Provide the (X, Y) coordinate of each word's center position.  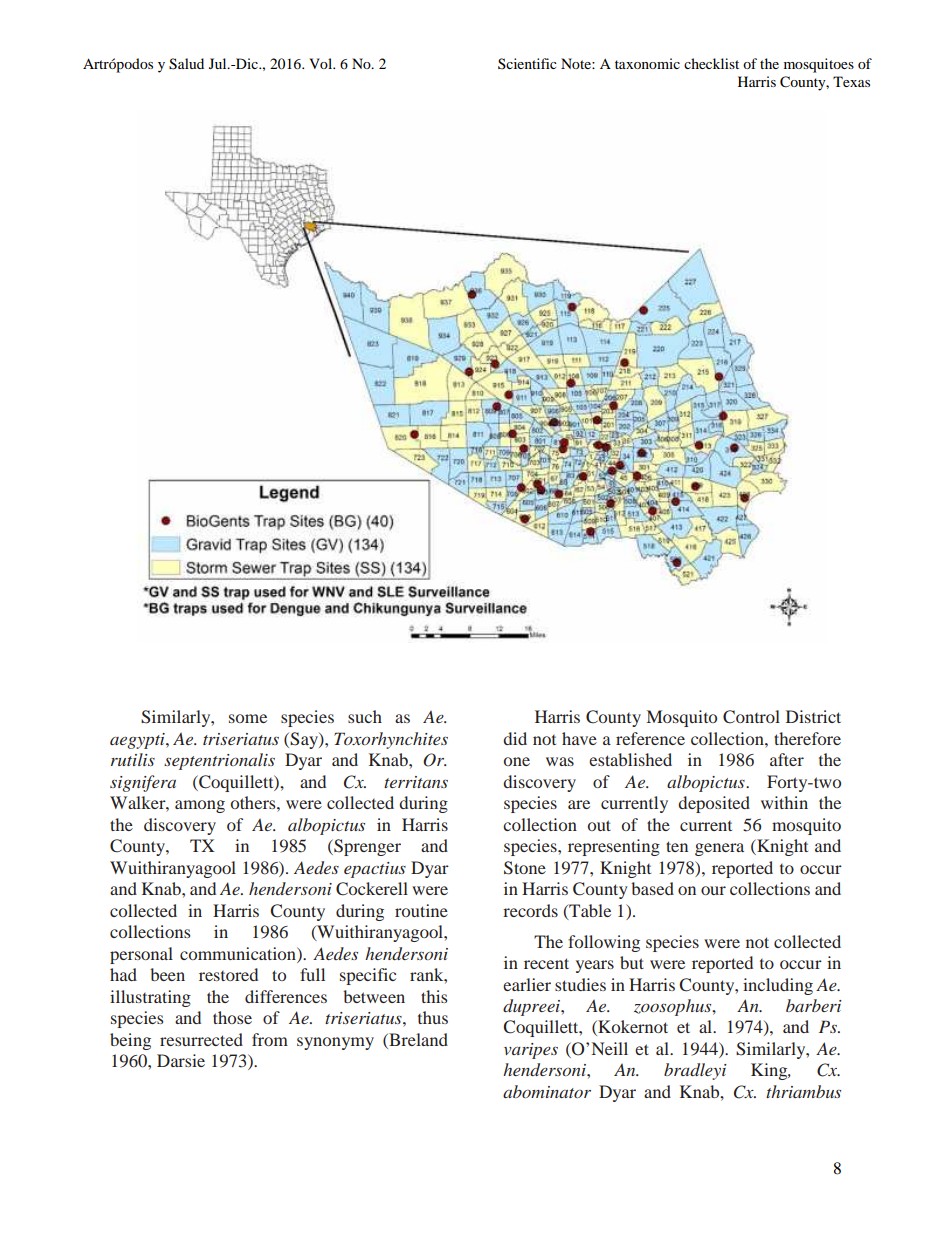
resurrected (201, 1039)
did (515, 738)
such (365, 716)
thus (433, 1017)
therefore (807, 738)
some (248, 718)
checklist (711, 63)
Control (751, 717)
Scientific (527, 63)
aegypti (138, 741)
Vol (322, 63)
